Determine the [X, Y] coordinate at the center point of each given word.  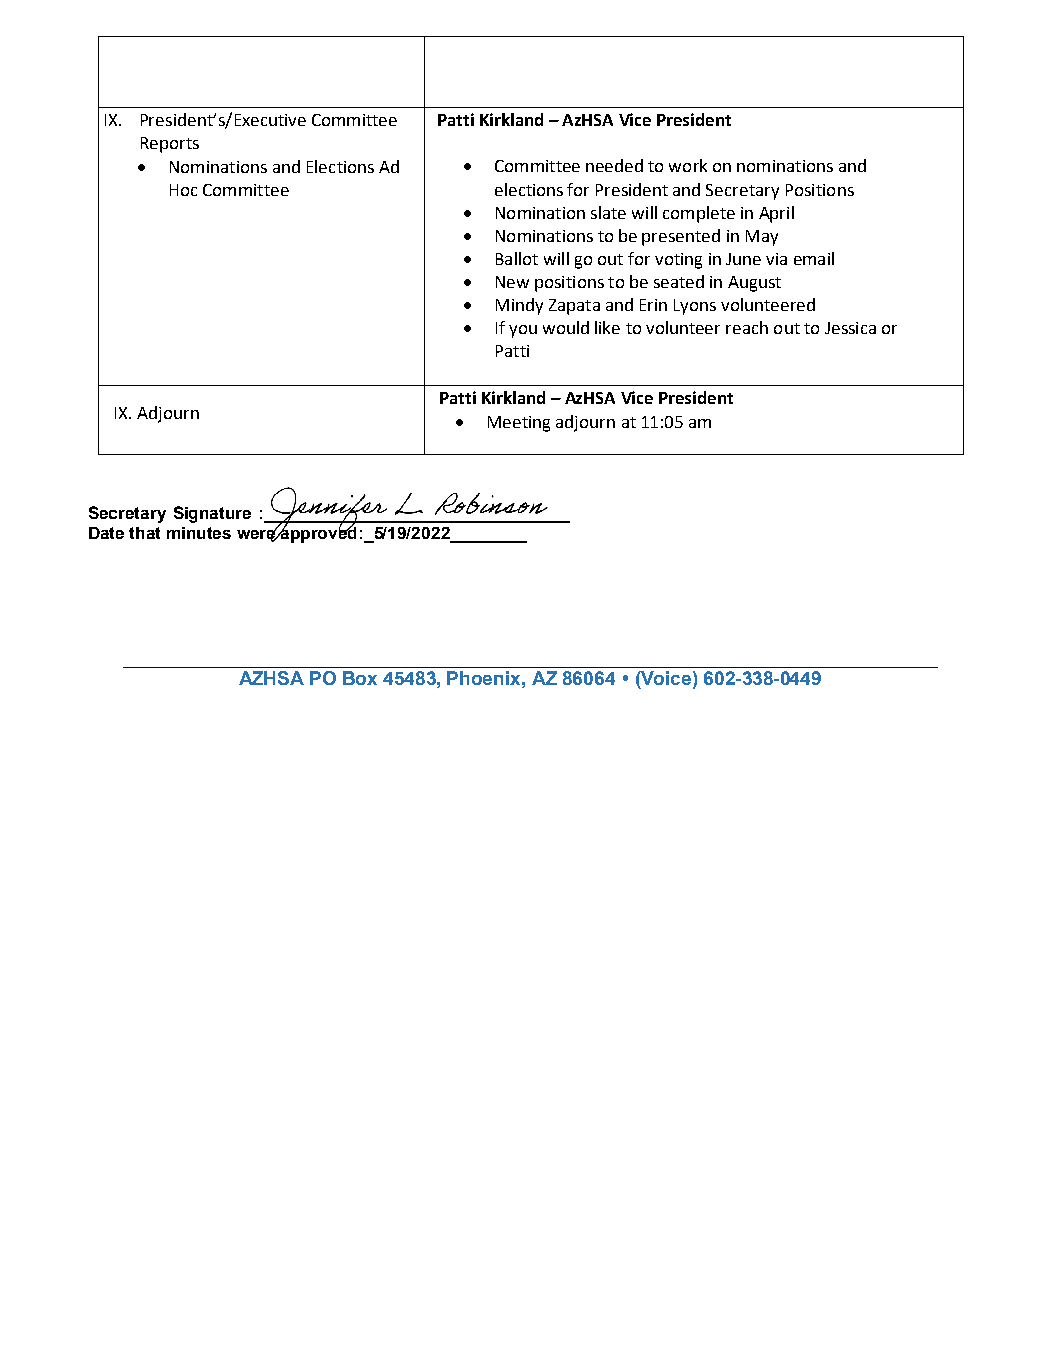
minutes [199, 533]
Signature [212, 514]
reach [747, 327]
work [688, 165]
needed [614, 165]
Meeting [519, 424]
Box [360, 678]
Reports [170, 145]
